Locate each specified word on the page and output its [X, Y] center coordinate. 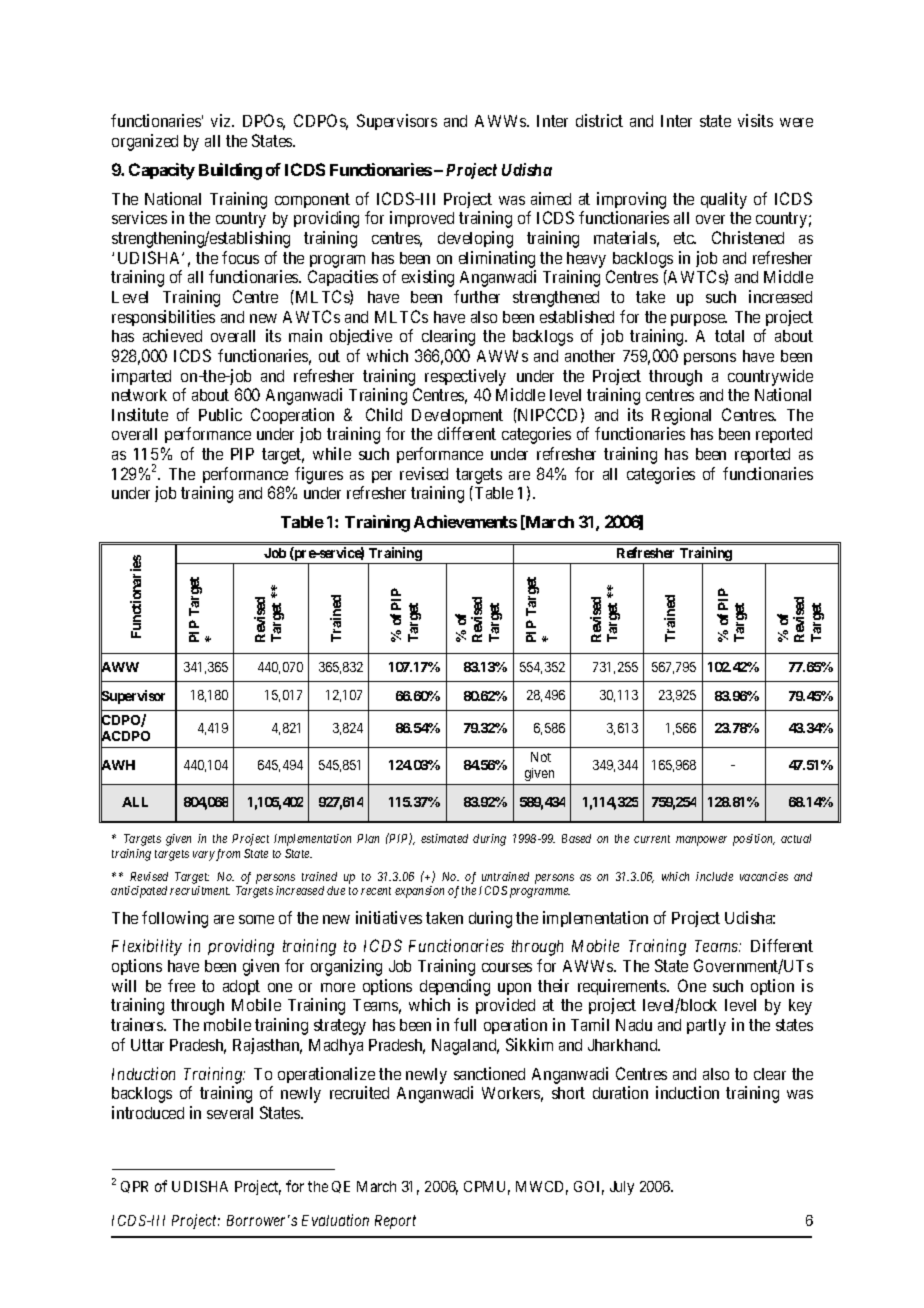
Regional [681, 416]
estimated [444, 838]
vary [204, 856]
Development [457, 416]
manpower [701, 841]
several [230, 1113]
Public [220, 414]
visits [755, 120]
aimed [551, 198]
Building [230, 171]
